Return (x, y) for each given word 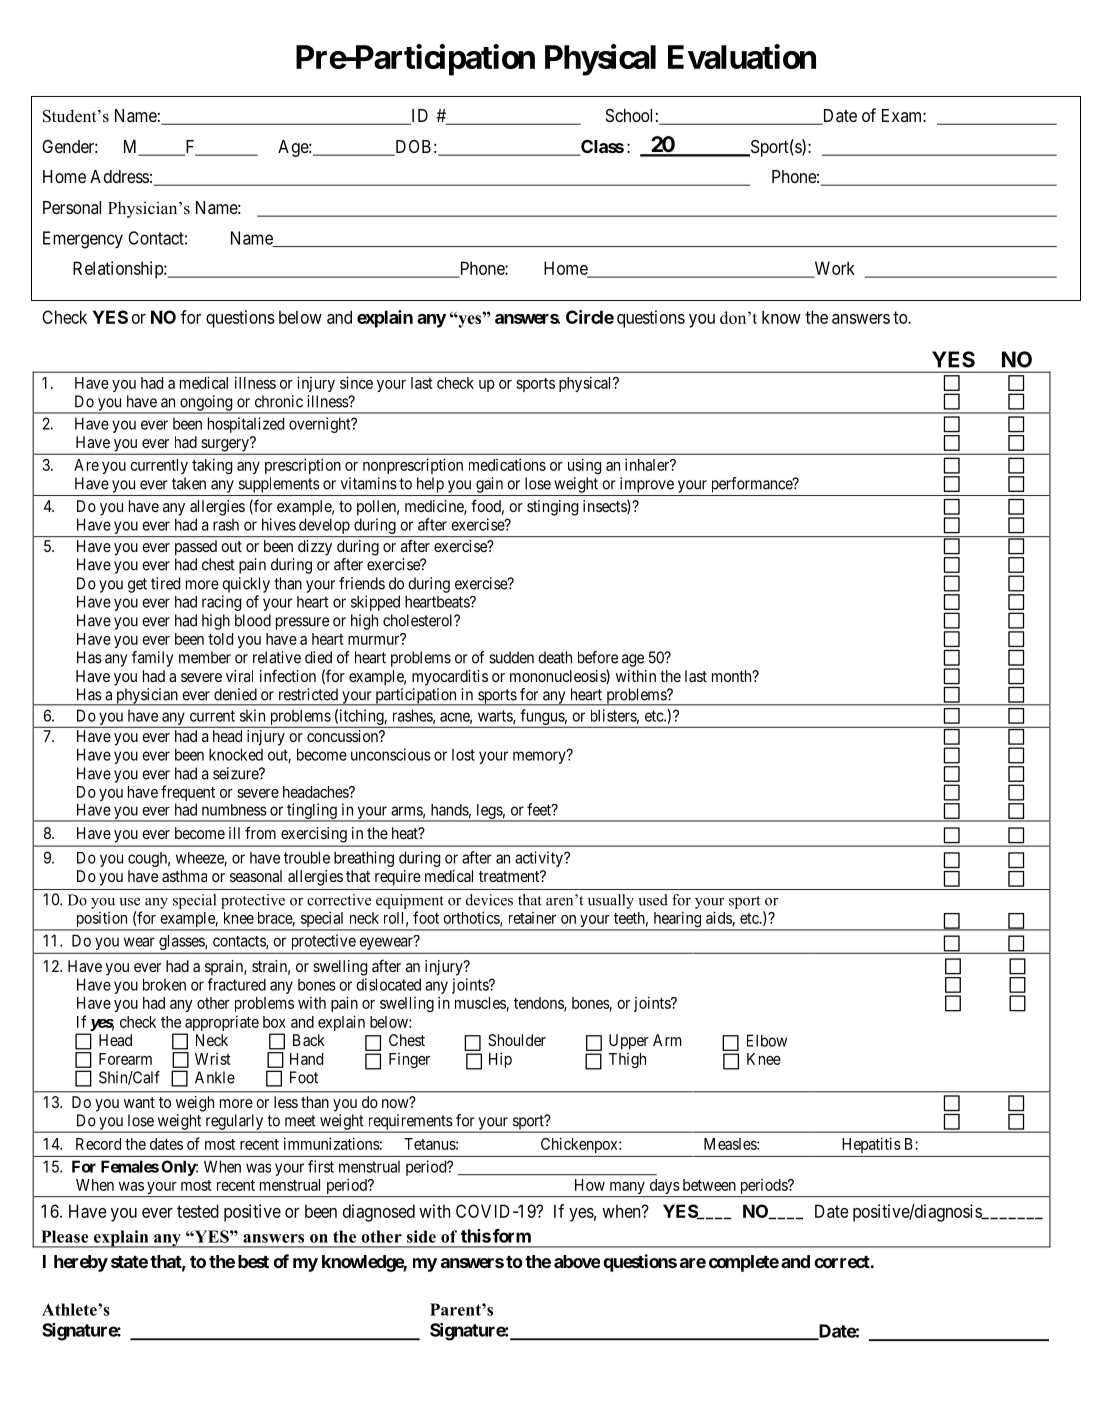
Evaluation (742, 56)
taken (189, 483)
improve (647, 485)
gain (489, 485)
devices (489, 900)
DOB (412, 148)
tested (198, 1211)
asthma (184, 876)
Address (119, 176)
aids (719, 918)
